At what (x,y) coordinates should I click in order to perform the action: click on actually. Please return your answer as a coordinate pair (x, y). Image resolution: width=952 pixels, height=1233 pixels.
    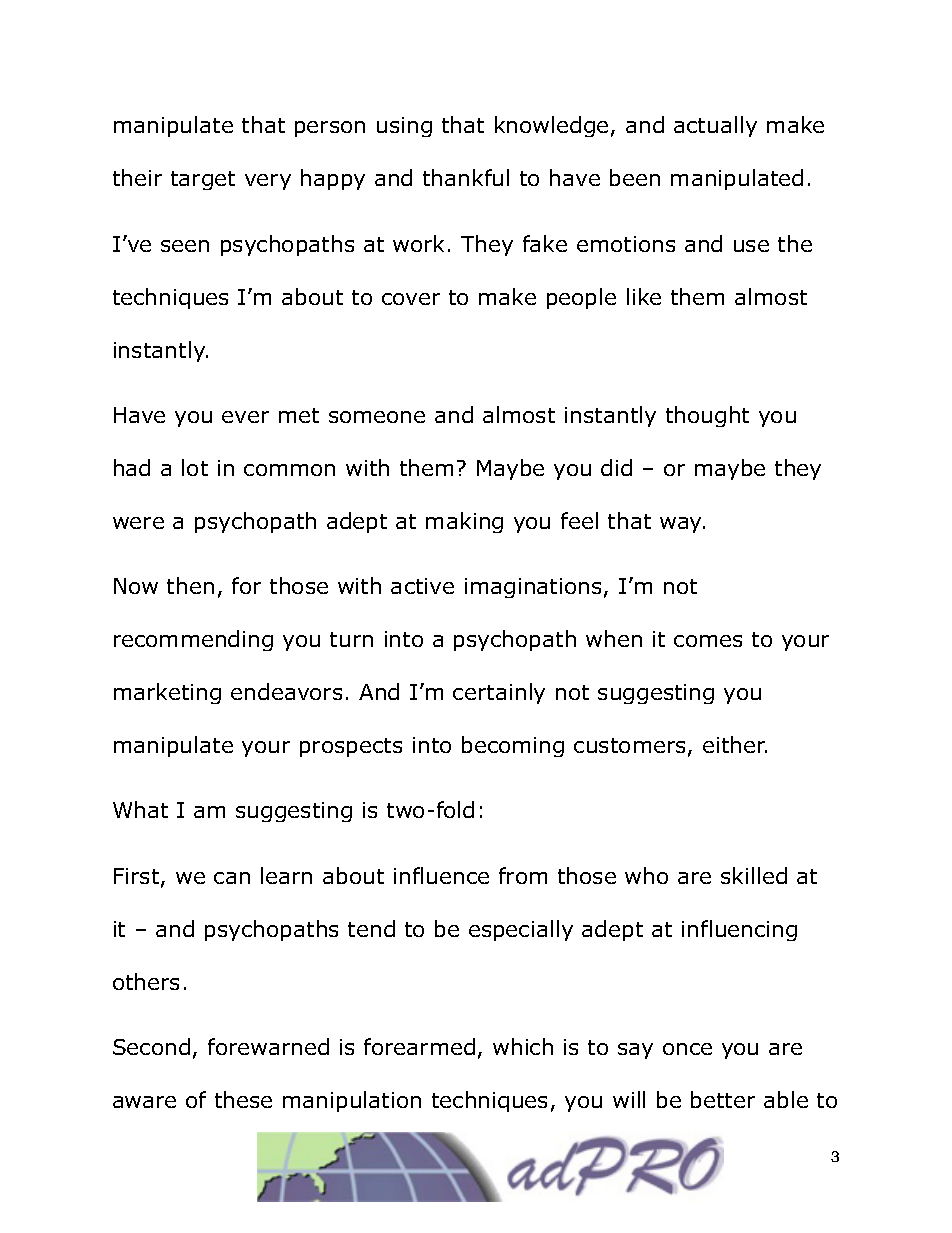
    Looking at the image, I should click on (715, 126).
